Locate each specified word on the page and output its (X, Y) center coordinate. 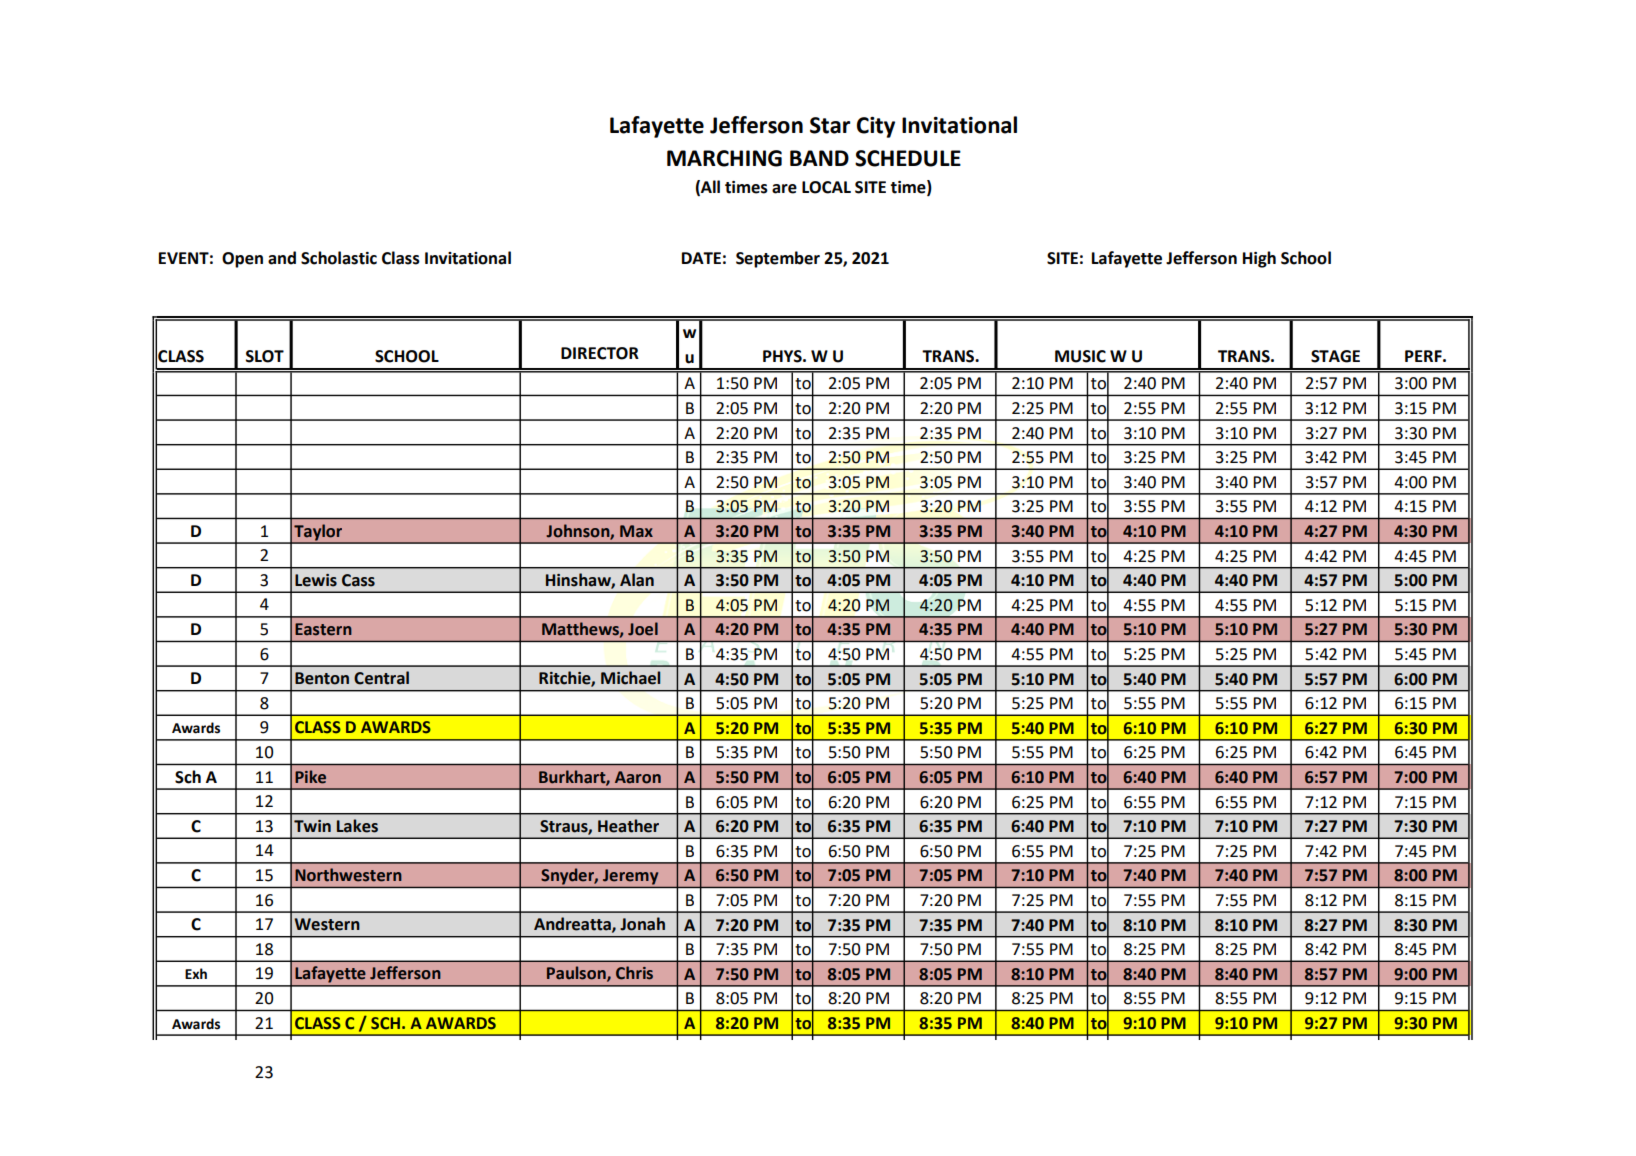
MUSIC (1080, 356)
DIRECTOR (600, 353)
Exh (196, 973)
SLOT (265, 356)
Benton (322, 678)
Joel (643, 629)
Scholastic (339, 258)
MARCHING (724, 158)
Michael (630, 678)
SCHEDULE (908, 158)
